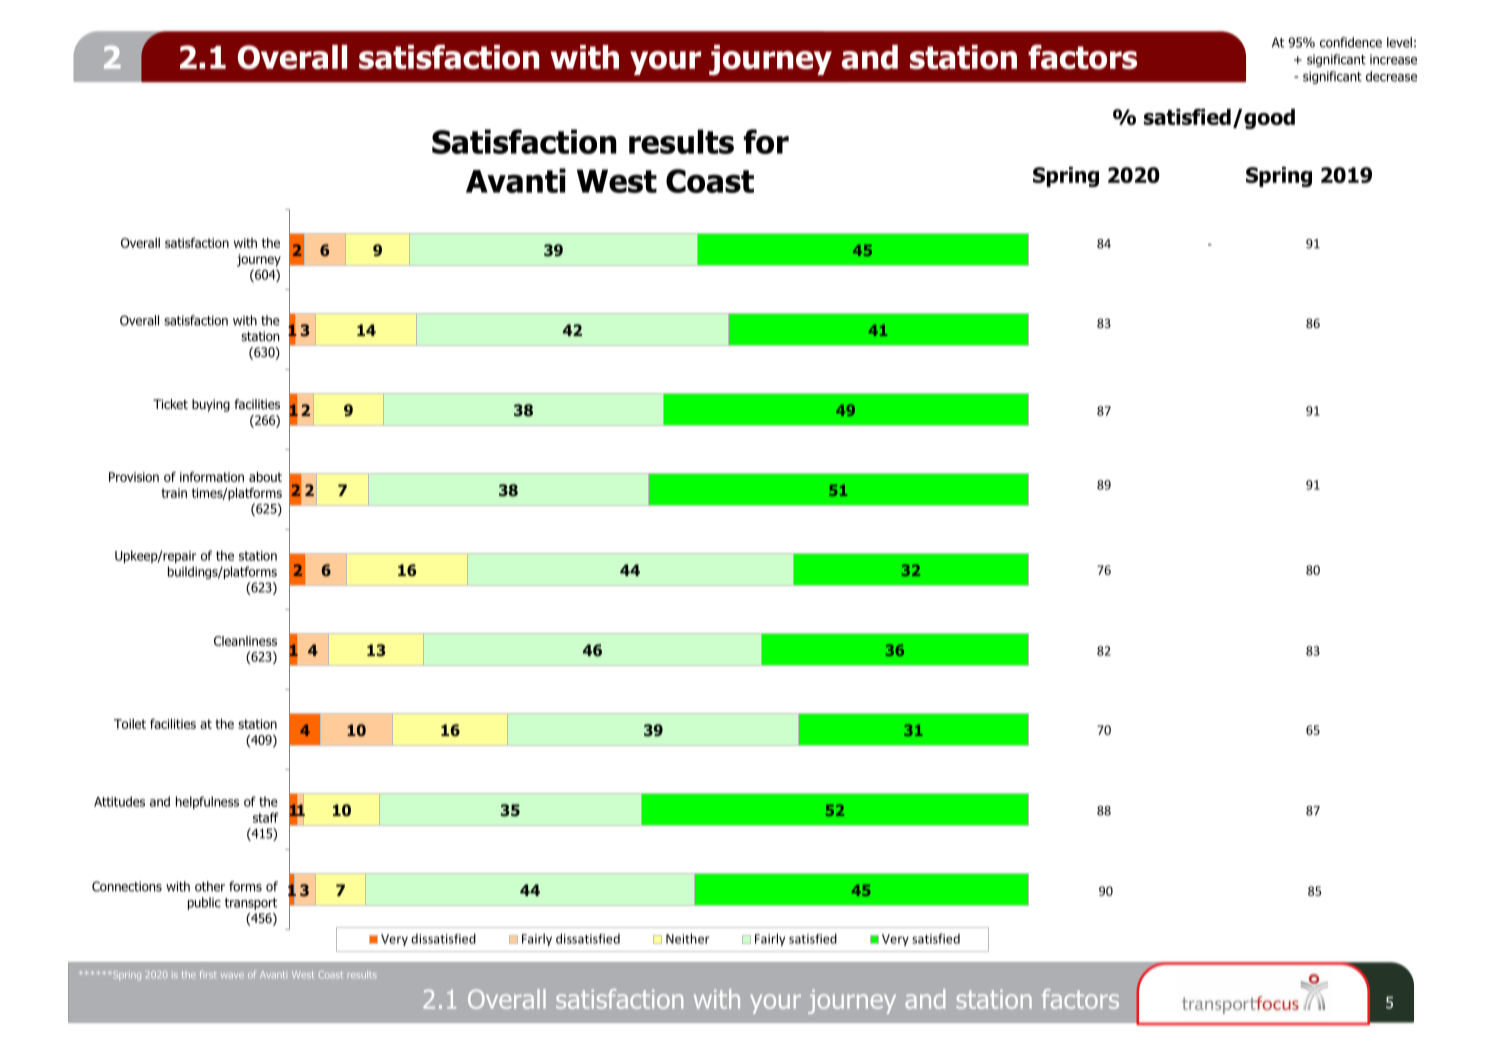 Image resolution: width=1489 pixels, height=1053 pixels. What do you see at coordinates (245, 641) in the screenshot?
I see `Cleanliness` at bounding box center [245, 641].
